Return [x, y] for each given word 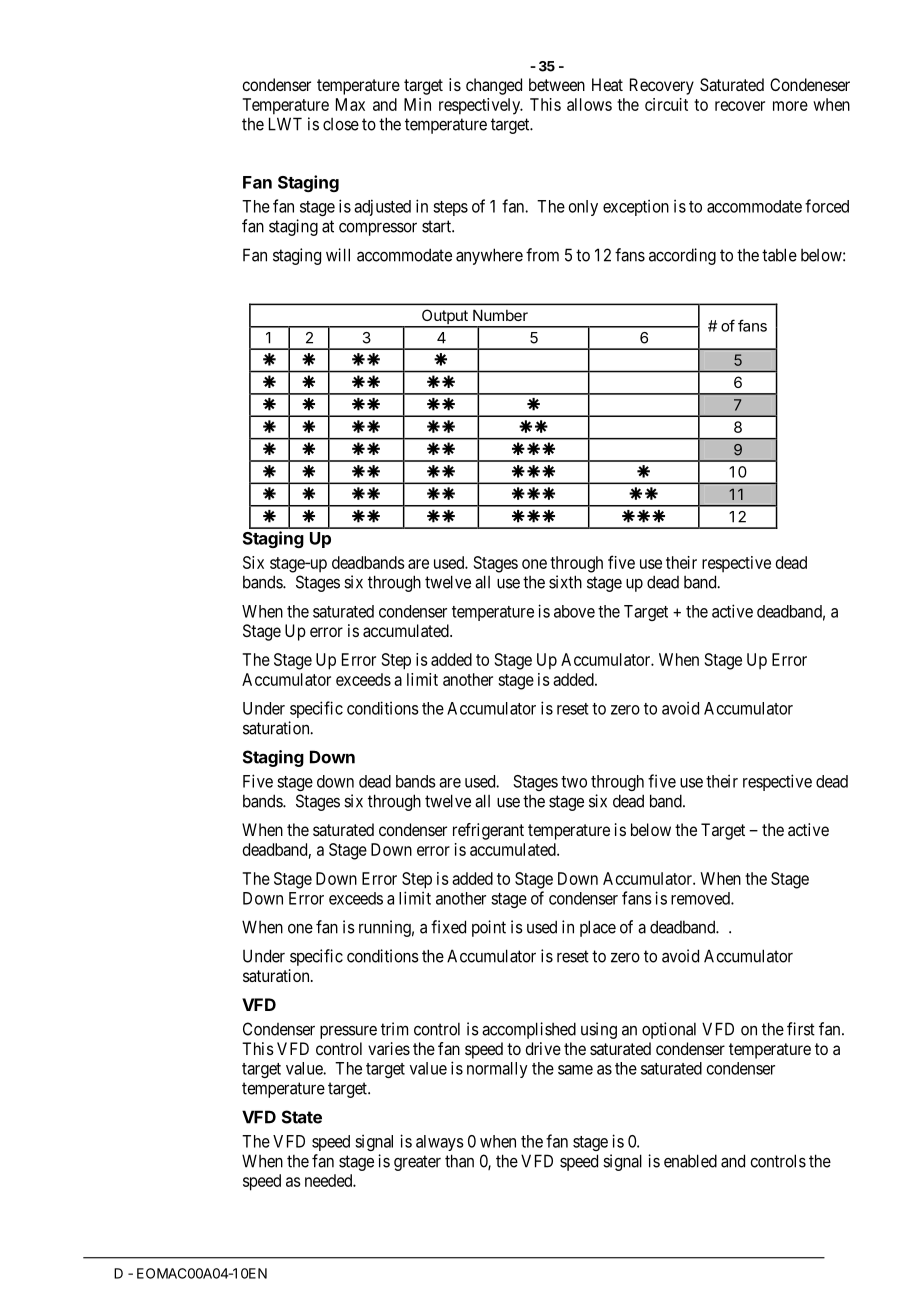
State [302, 1117]
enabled [690, 1161]
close [341, 124]
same [575, 1070]
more [790, 106]
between [557, 84]
